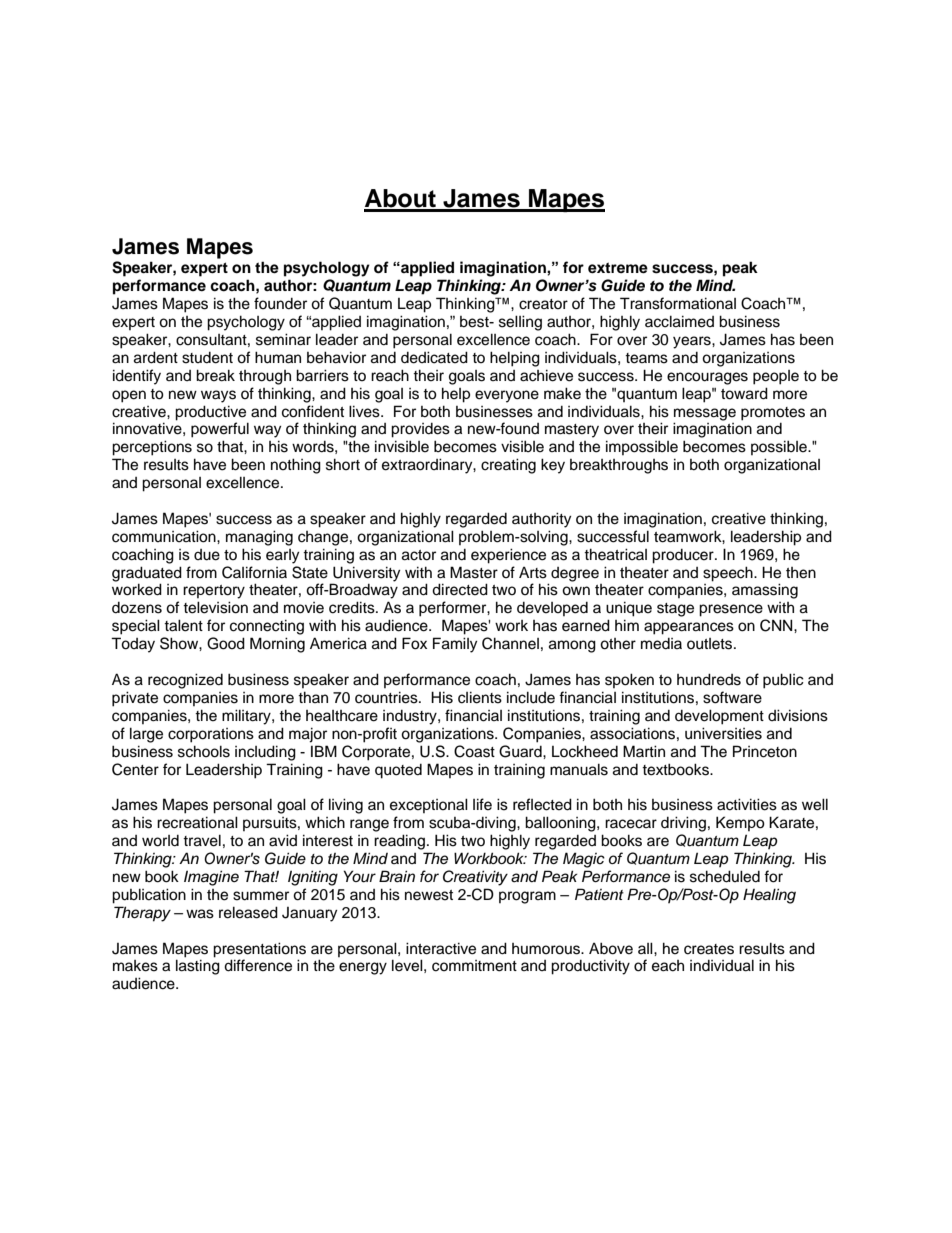  What do you see at coordinates (215, 607) in the screenshot?
I see `television` at bounding box center [215, 607].
